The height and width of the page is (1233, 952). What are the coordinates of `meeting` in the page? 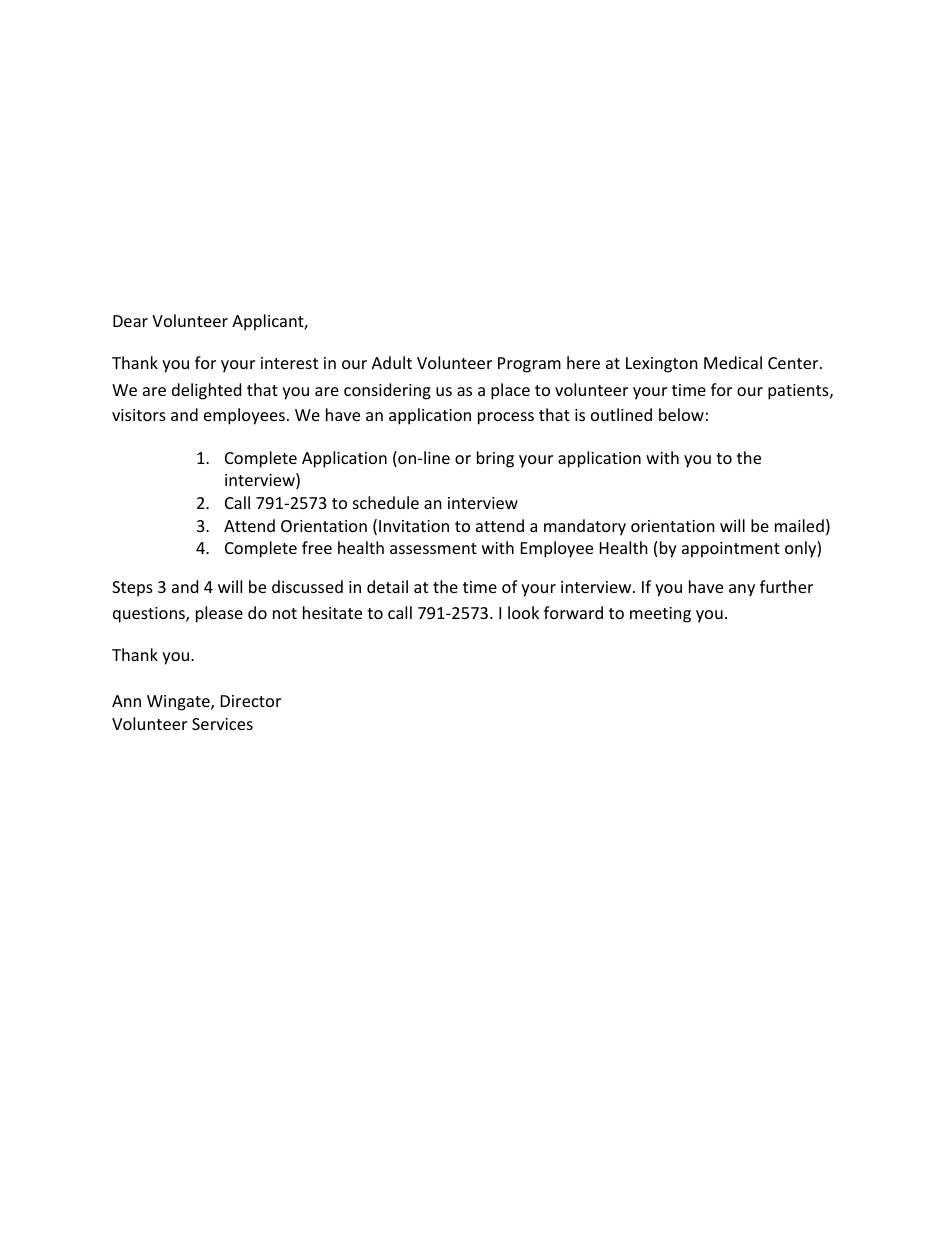 It's located at (660, 615).
